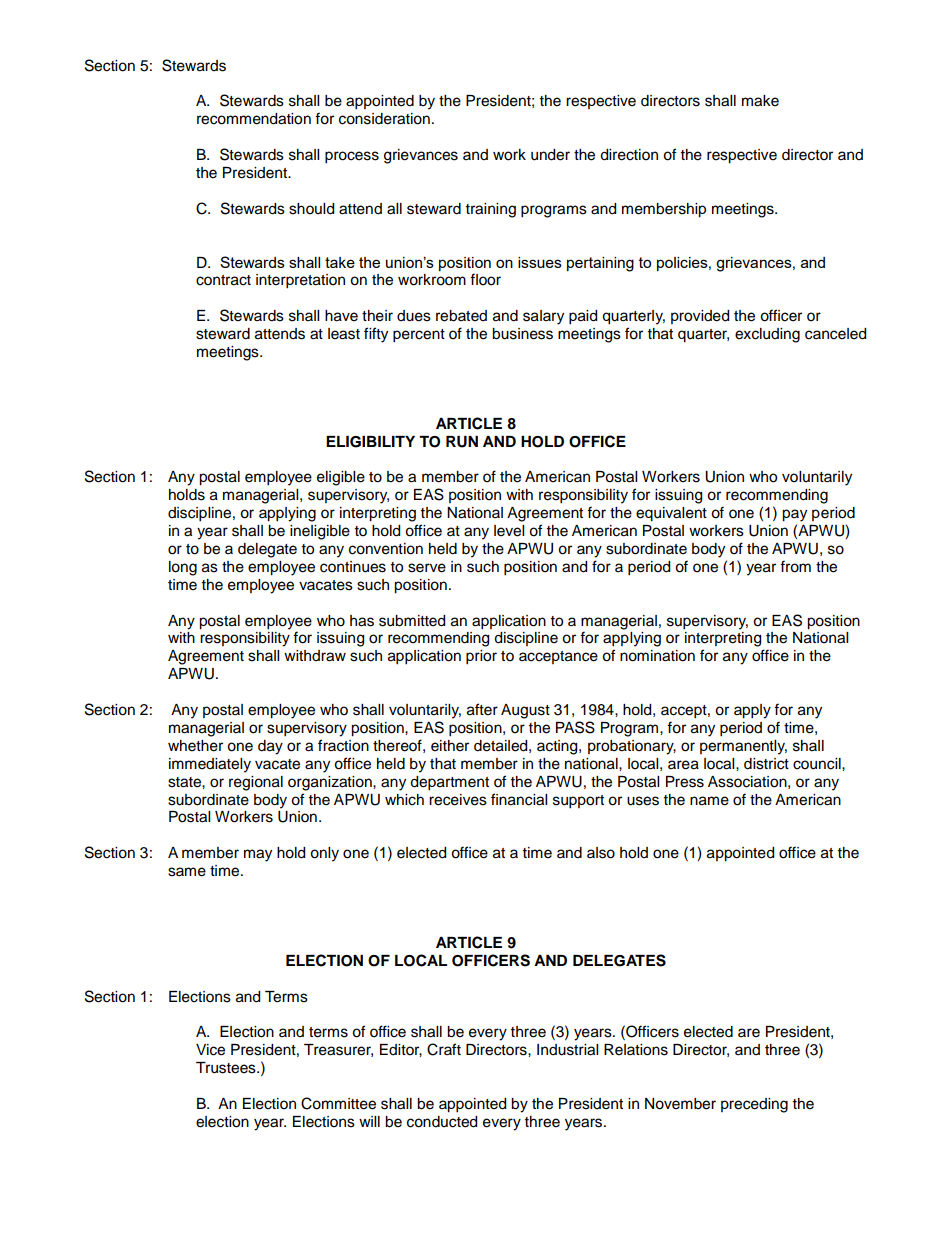  Describe the element at coordinates (550, 155) in the page. I see `under` at that location.
